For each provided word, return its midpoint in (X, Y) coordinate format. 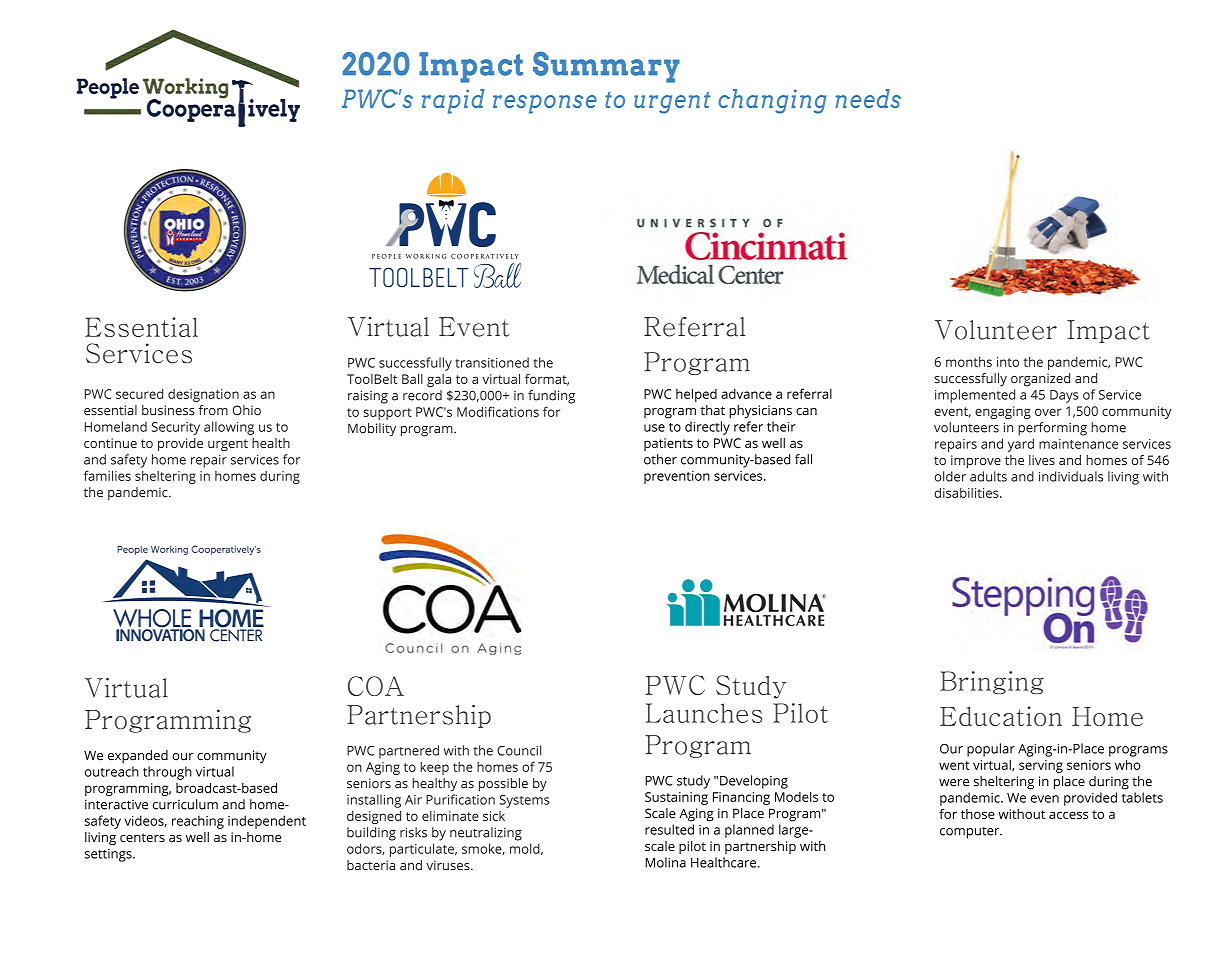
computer (971, 833)
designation (203, 395)
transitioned (492, 362)
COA (376, 686)
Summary (606, 67)
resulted (669, 829)
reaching (198, 822)
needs (868, 98)
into (1008, 362)
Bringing (992, 682)
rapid (453, 101)
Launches (703, 713)
